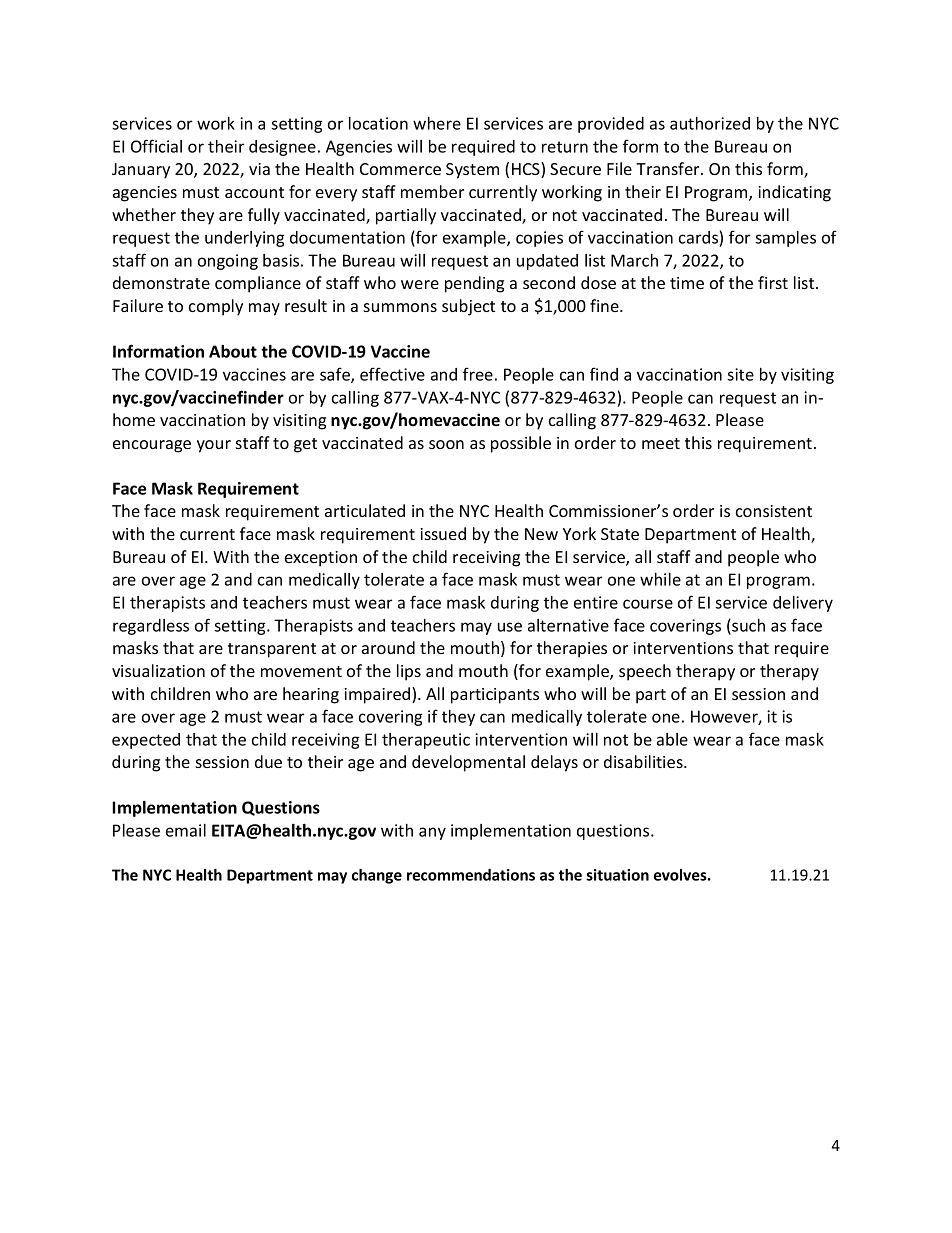 The image size is (952, 1233). I want to click on authorized, so click(710, 123).
